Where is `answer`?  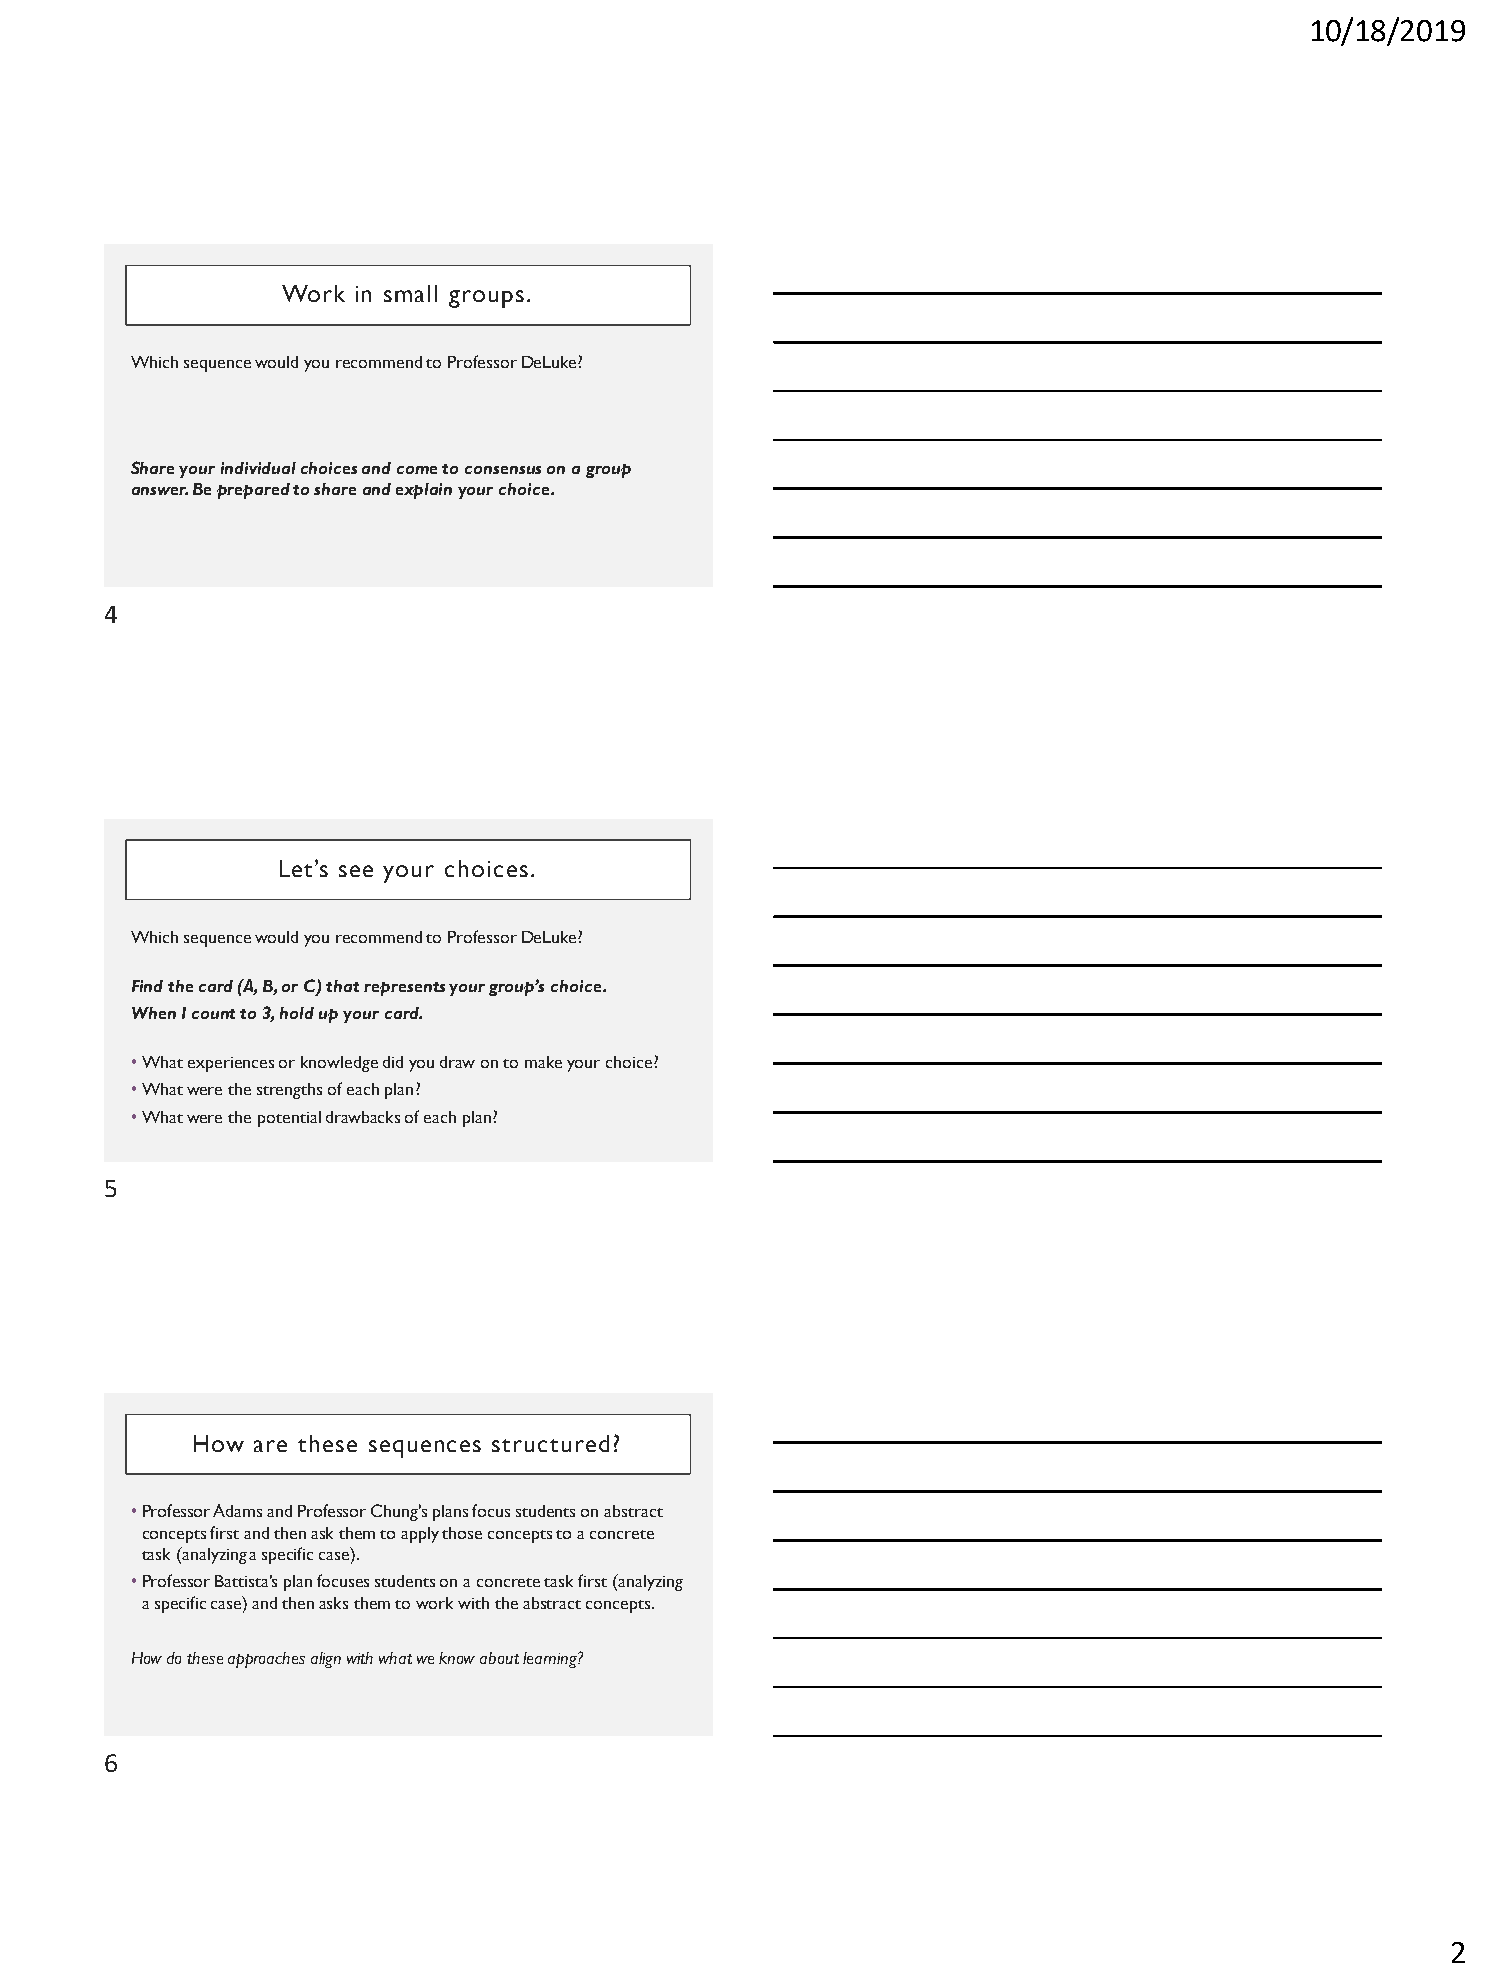 answer is located at coordinates (160, 491).
